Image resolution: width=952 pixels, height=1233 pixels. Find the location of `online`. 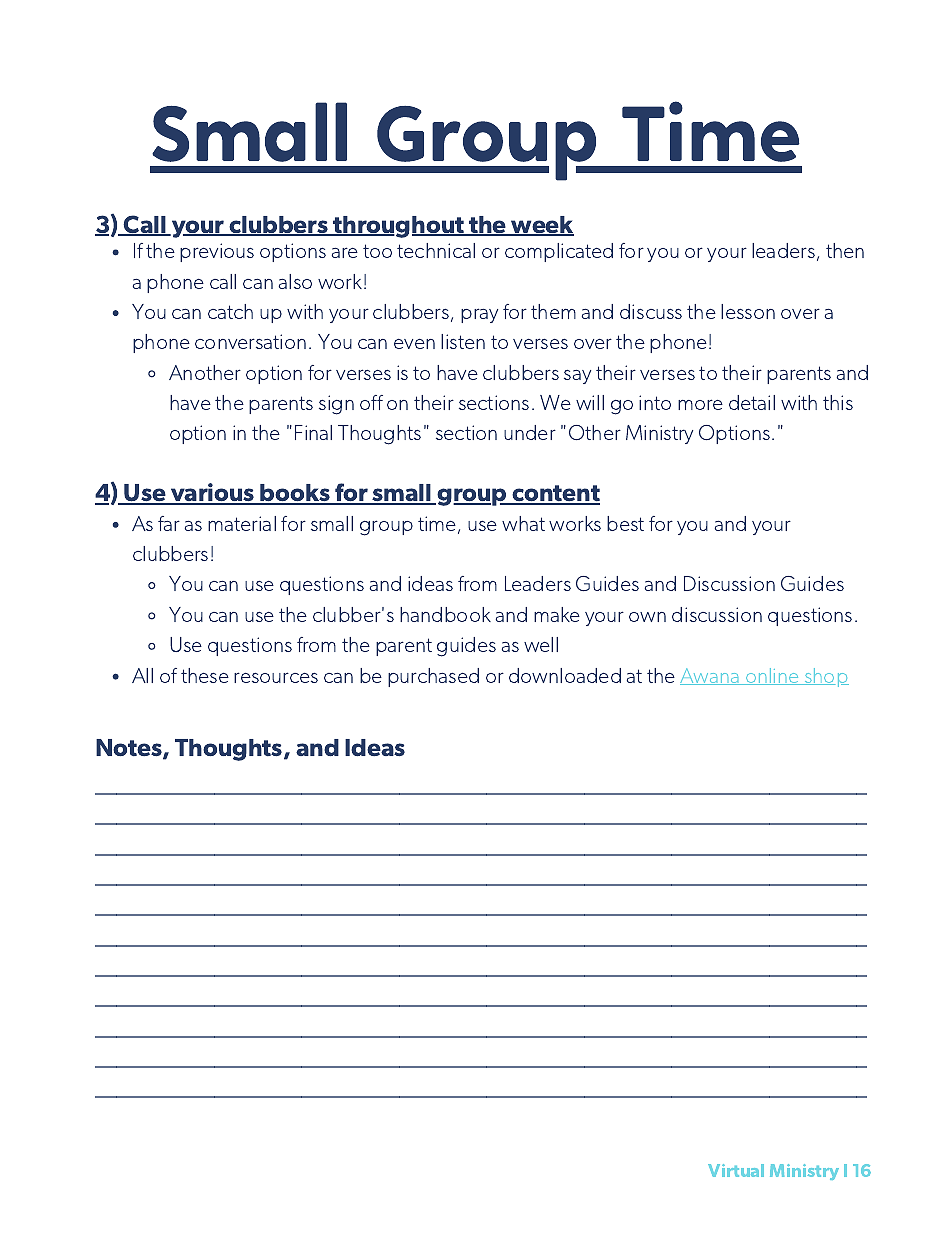

online is located at coordinates (772, 676).
